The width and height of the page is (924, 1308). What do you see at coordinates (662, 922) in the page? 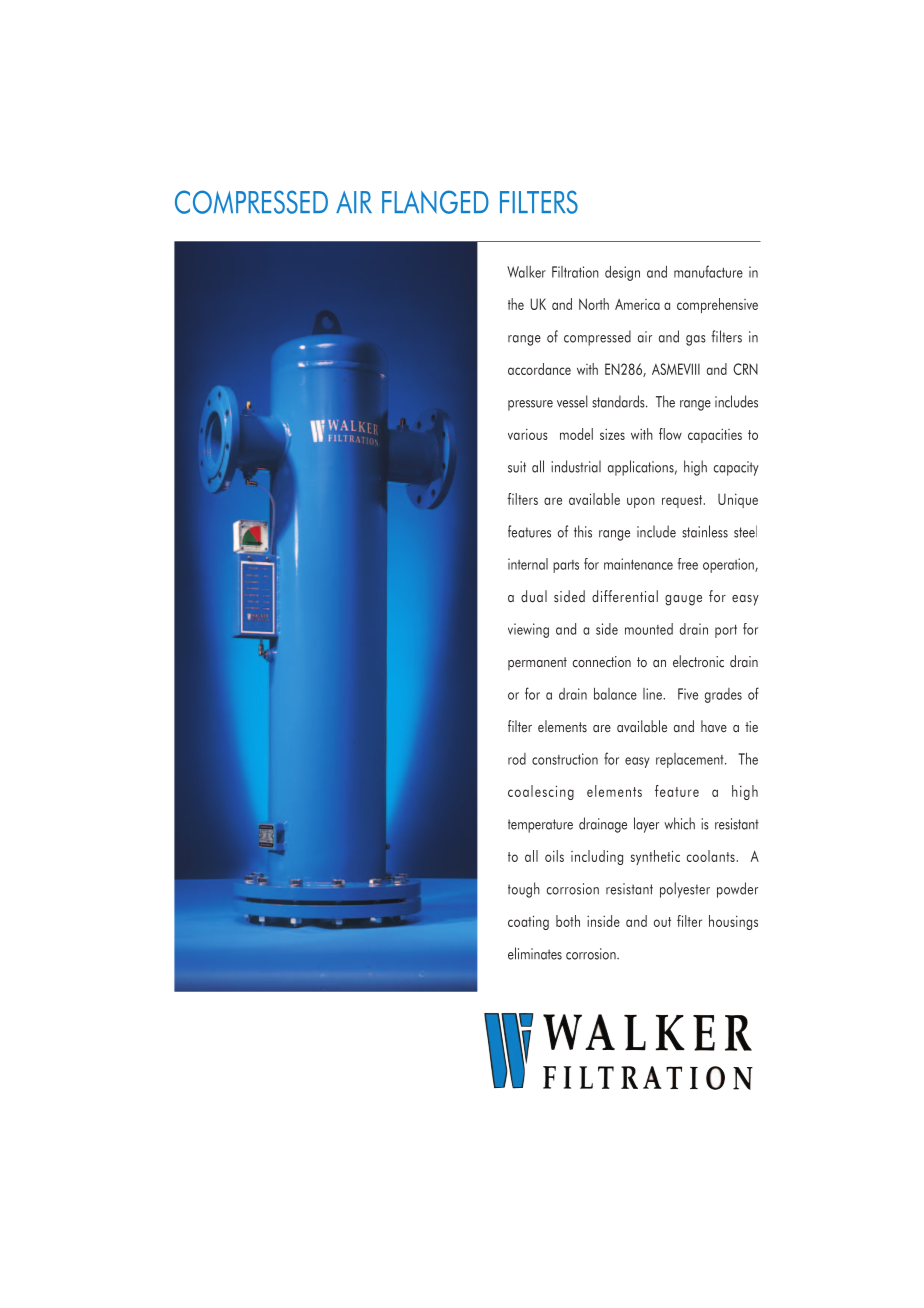
I see `out` at bounding box center [662, 922].
